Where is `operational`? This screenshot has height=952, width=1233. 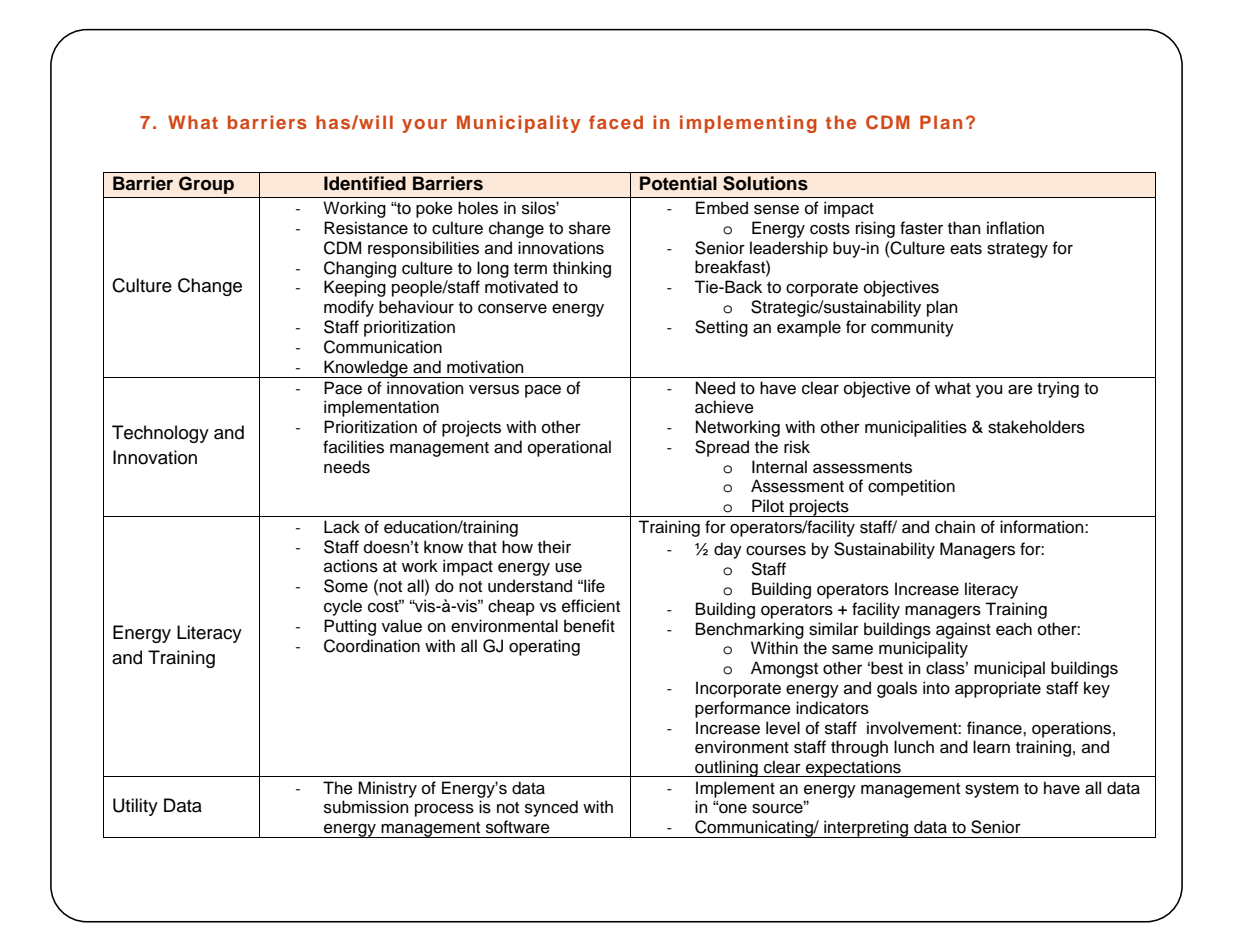 operational is located at coordinates (569, 448).
